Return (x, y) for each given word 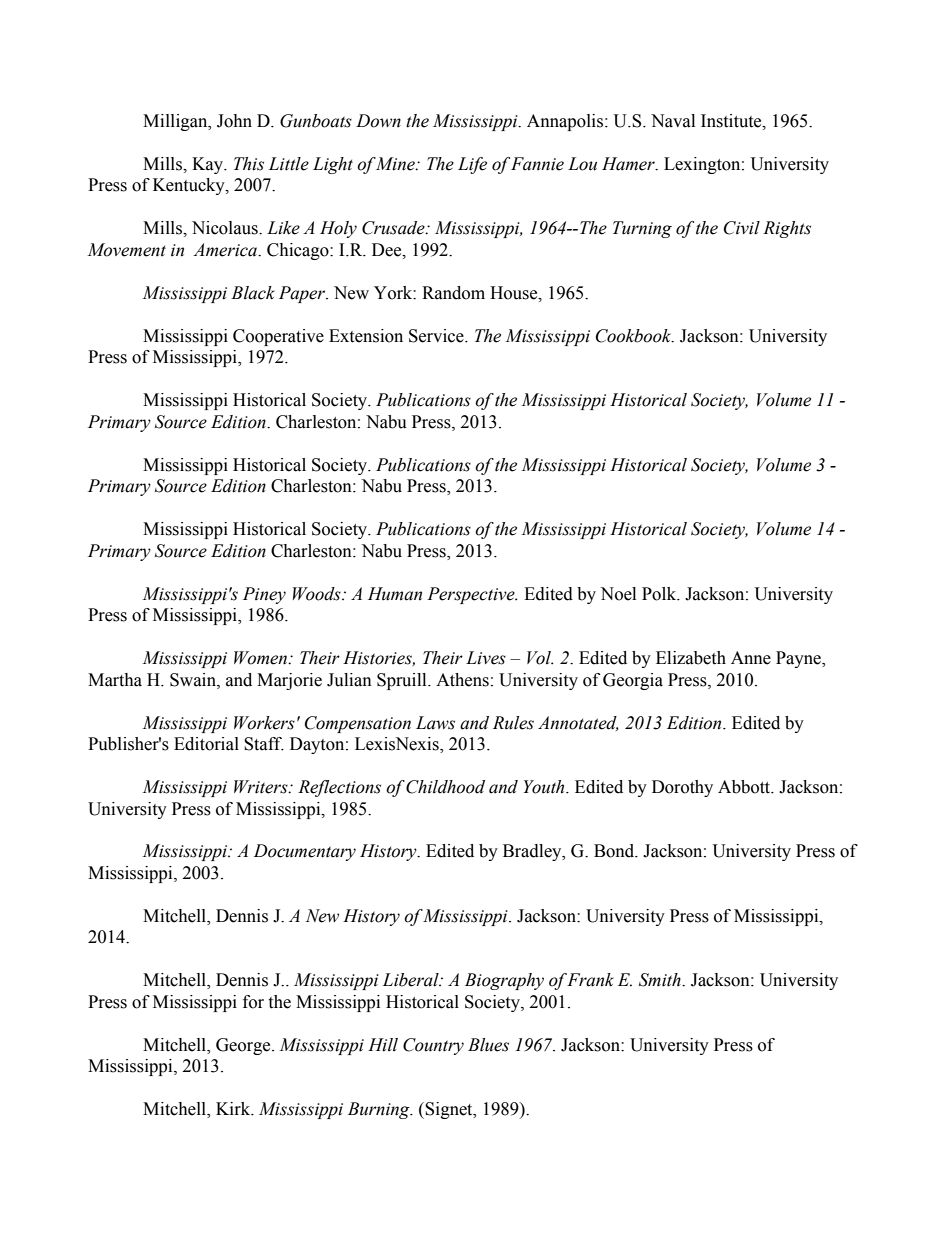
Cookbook (635, 336)
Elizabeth (691, 658)
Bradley (533, 852)
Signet (450, 1110)
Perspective (472, 595)
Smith (661, 980)
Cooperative (278, 337)
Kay (208, 165)
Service (437, 336)
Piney (264, 595)
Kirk (234, 1109)
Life (472, 165)
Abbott (745, 787)
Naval (673, 121)
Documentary (305, 852)
